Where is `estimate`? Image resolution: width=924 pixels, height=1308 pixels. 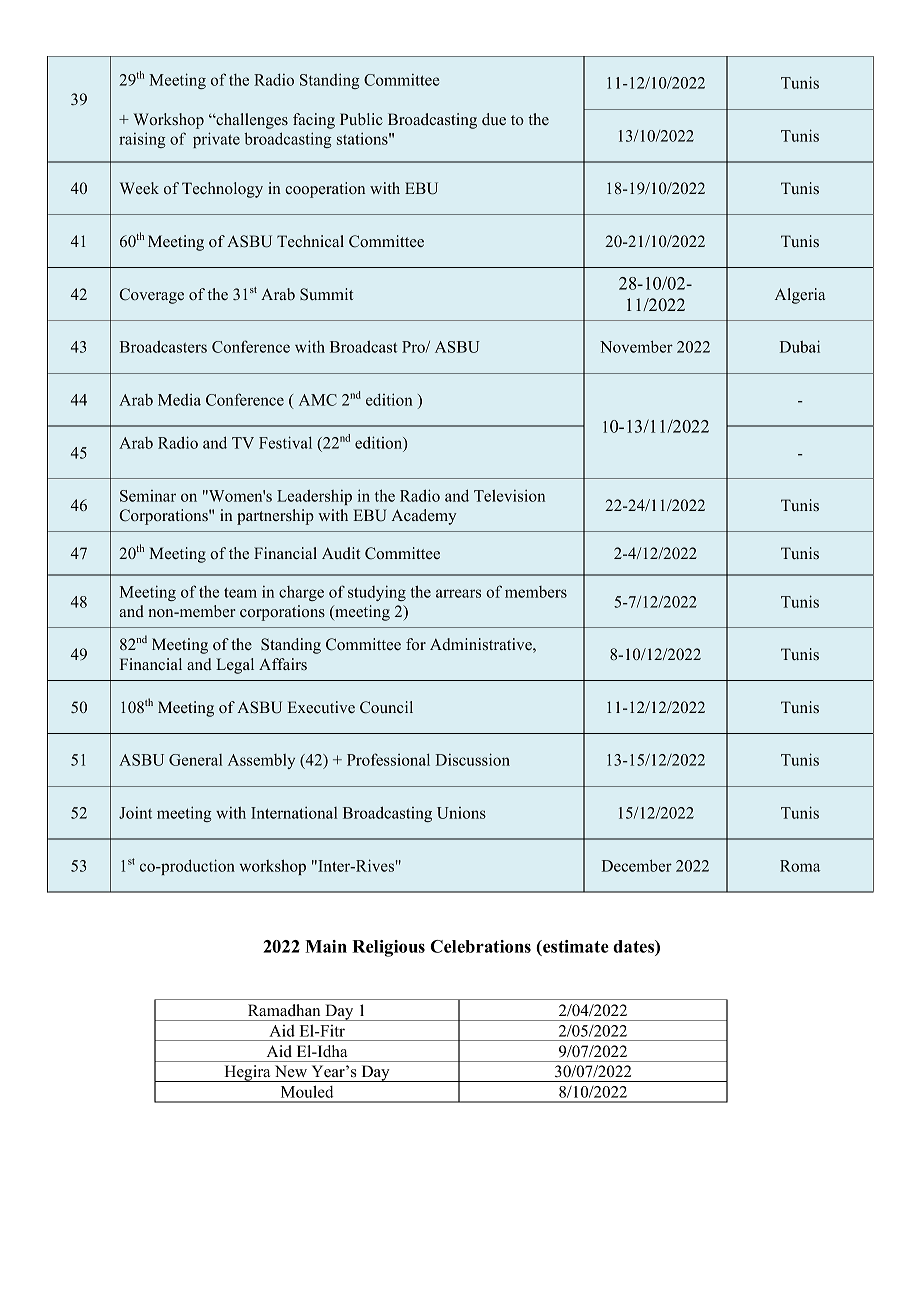
estimate is located at coordinates (575, 946).
